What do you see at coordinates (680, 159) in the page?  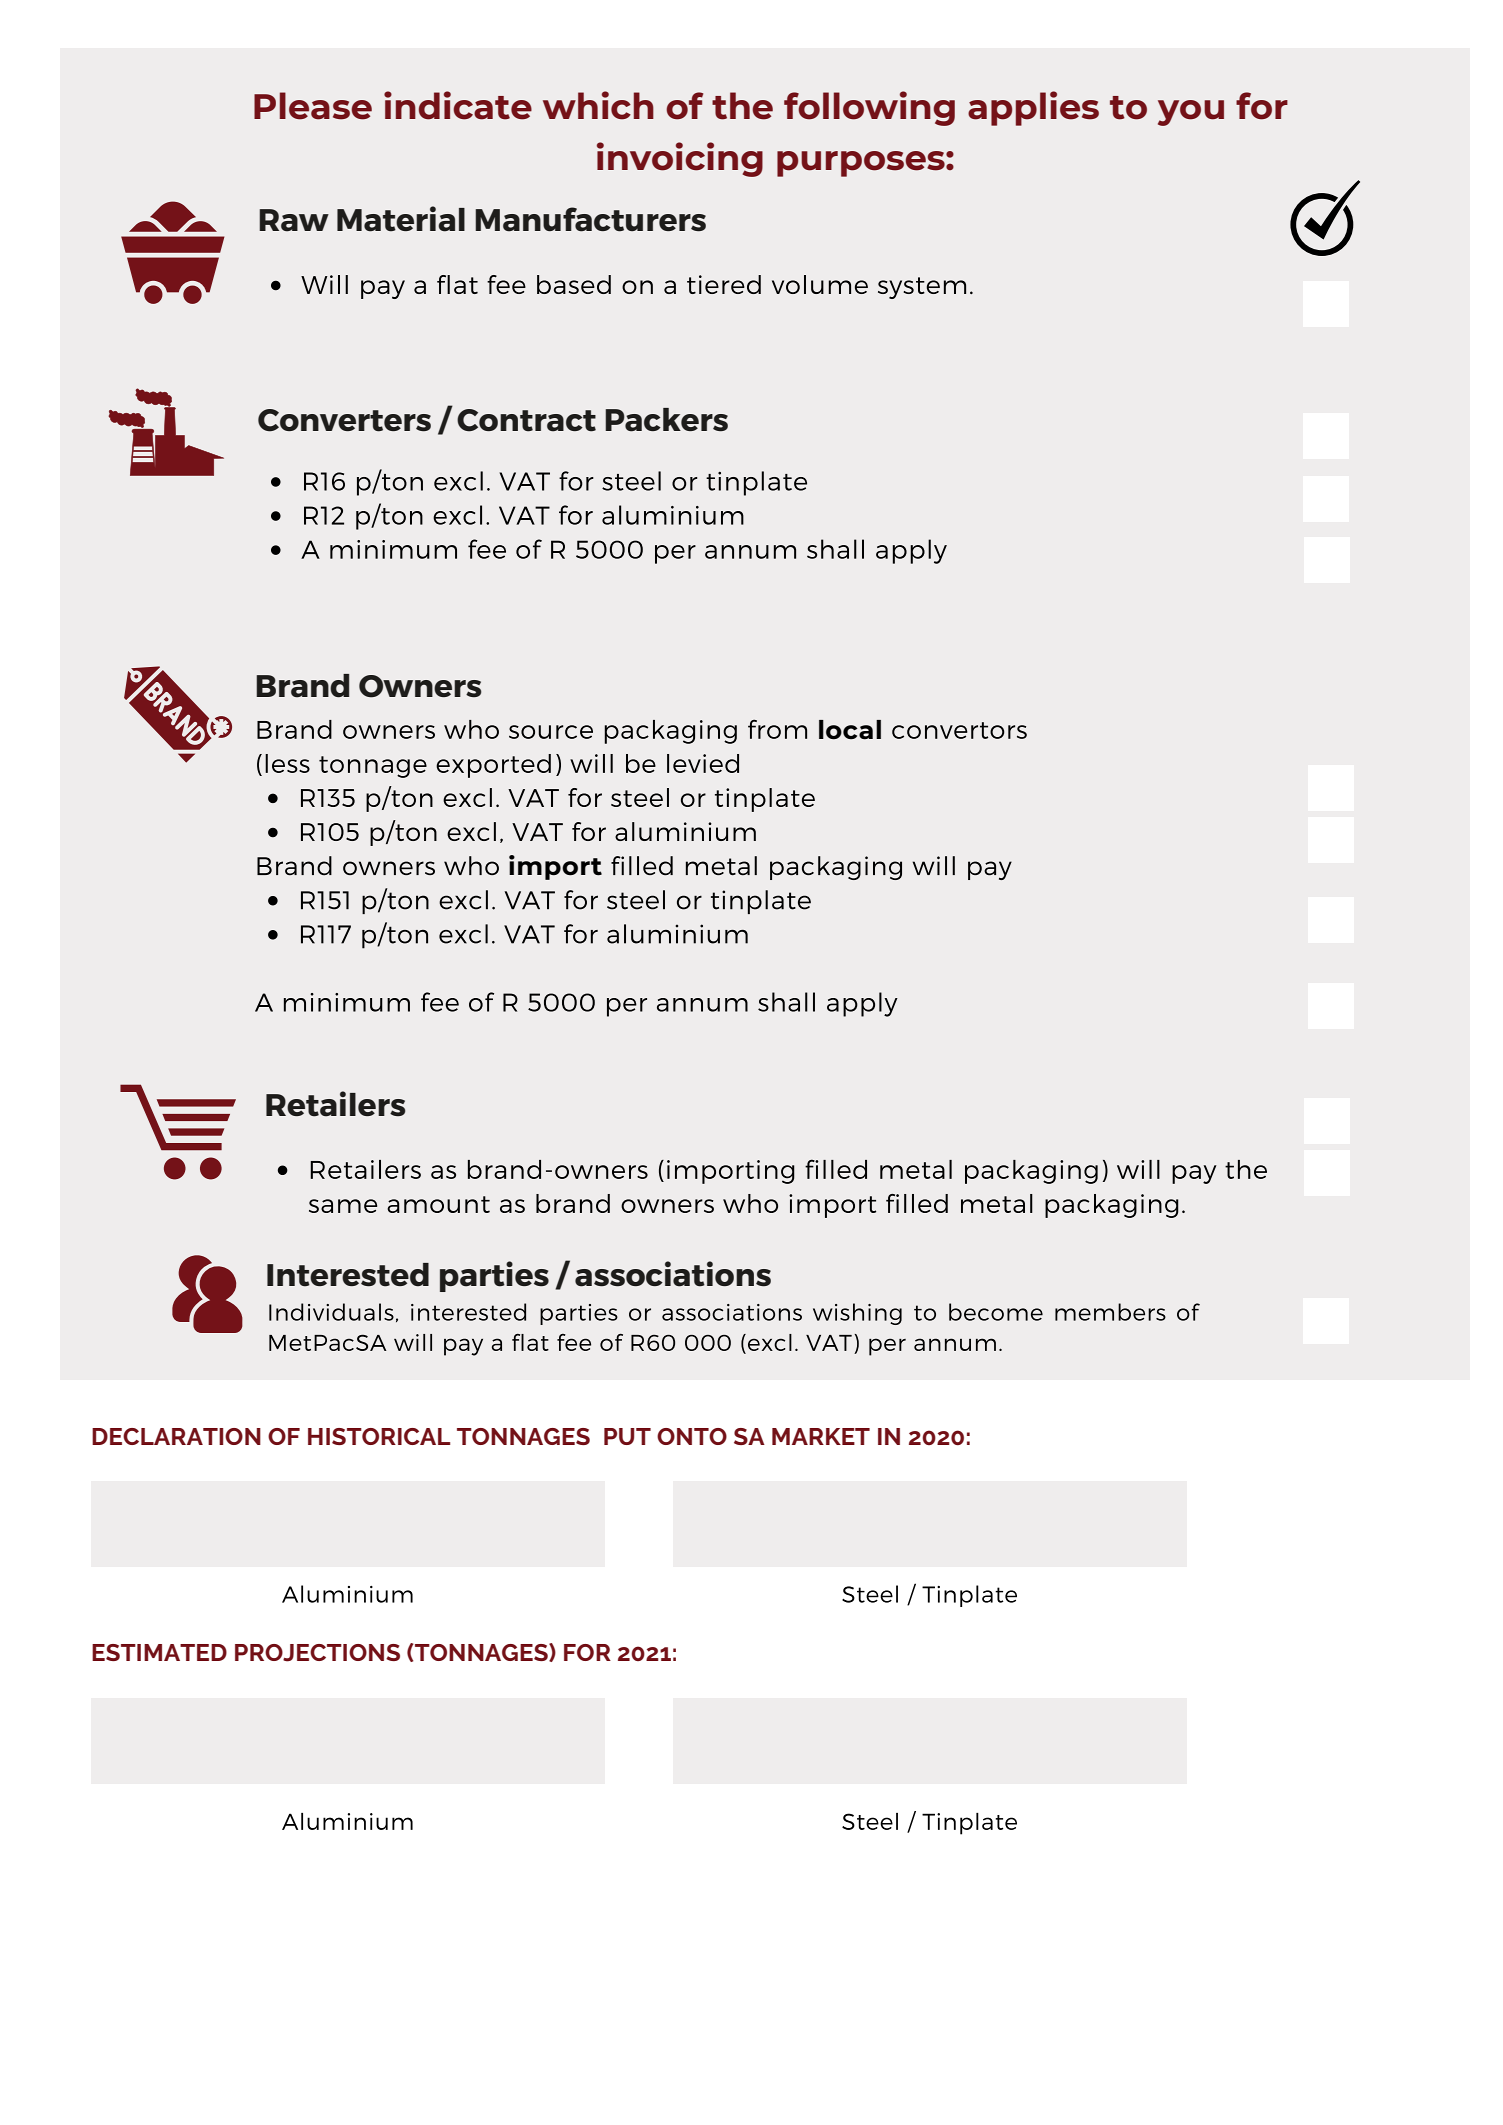 I see `invoicing` at bounding box center [680, 159].
